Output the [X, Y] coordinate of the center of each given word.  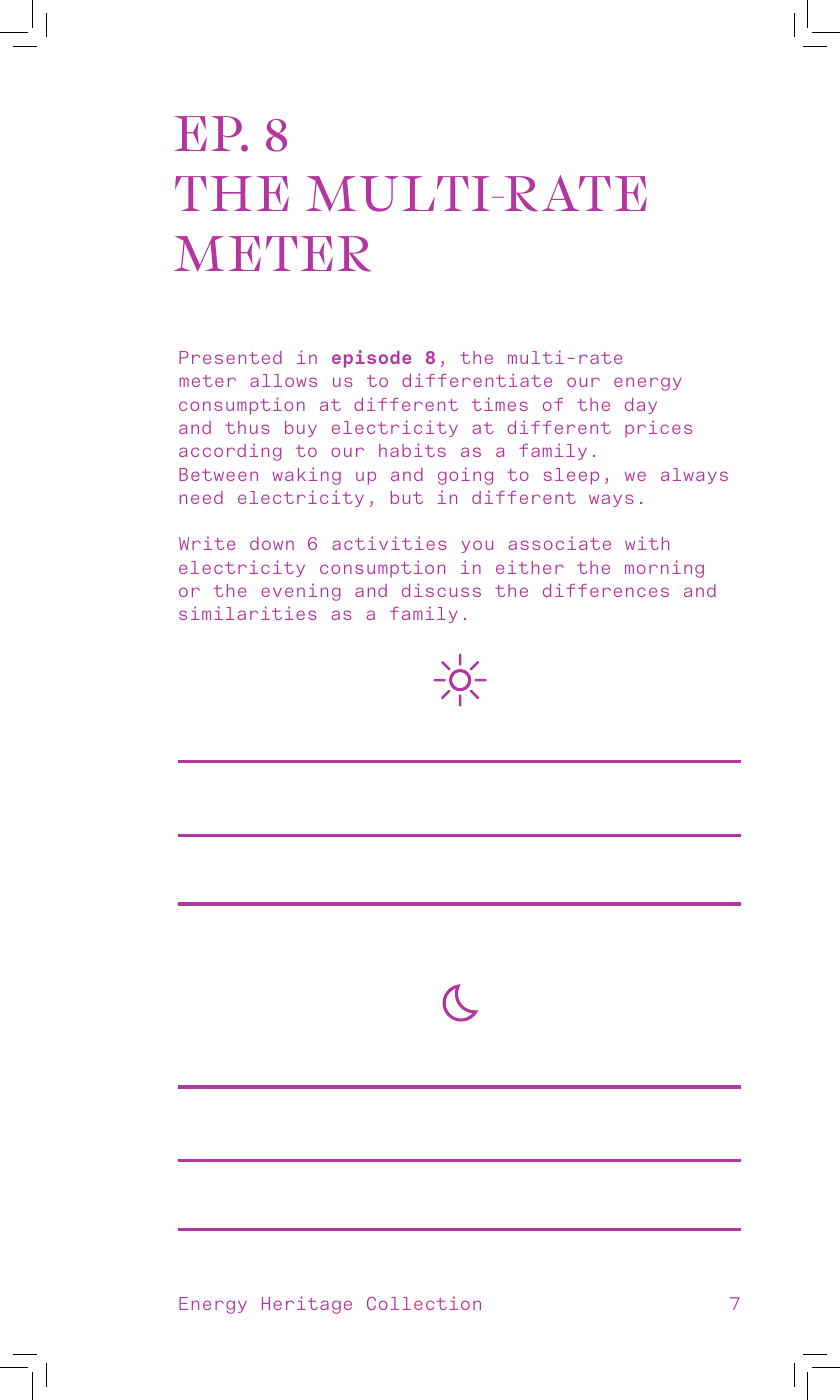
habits [412, 450]
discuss [441, 590]
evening [301, 592]
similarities [248, 613]
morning [664, 569]
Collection [424, 1303]
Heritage [307, 1305]
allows [283, 380]
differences [606, 590]
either [530, 567]
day [641, 406]
